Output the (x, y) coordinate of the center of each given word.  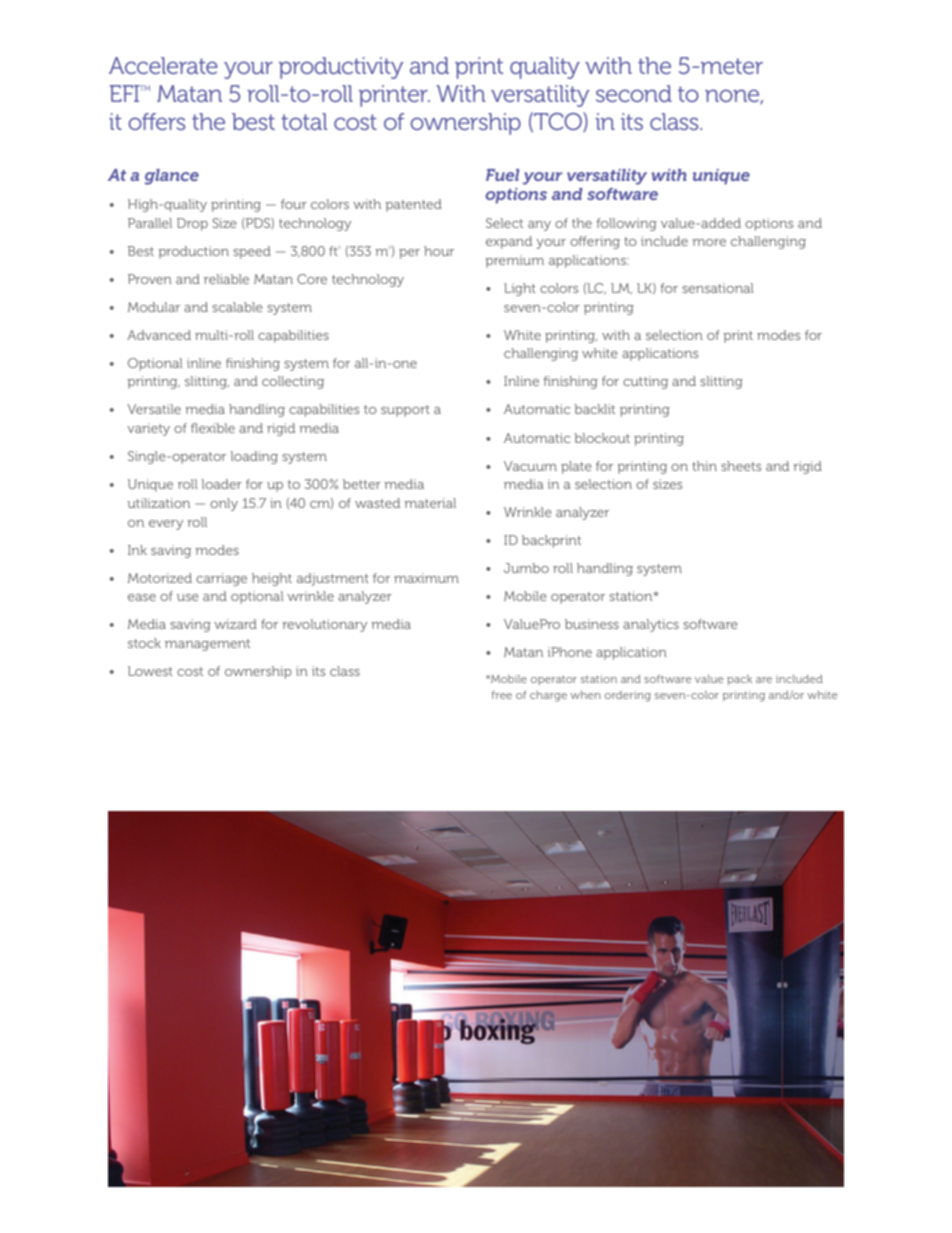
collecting (293, 382)
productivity (341, 68)
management (207, 645)
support (405, 411)
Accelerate (163, 65)
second (634, 93)
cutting (645, 382)
